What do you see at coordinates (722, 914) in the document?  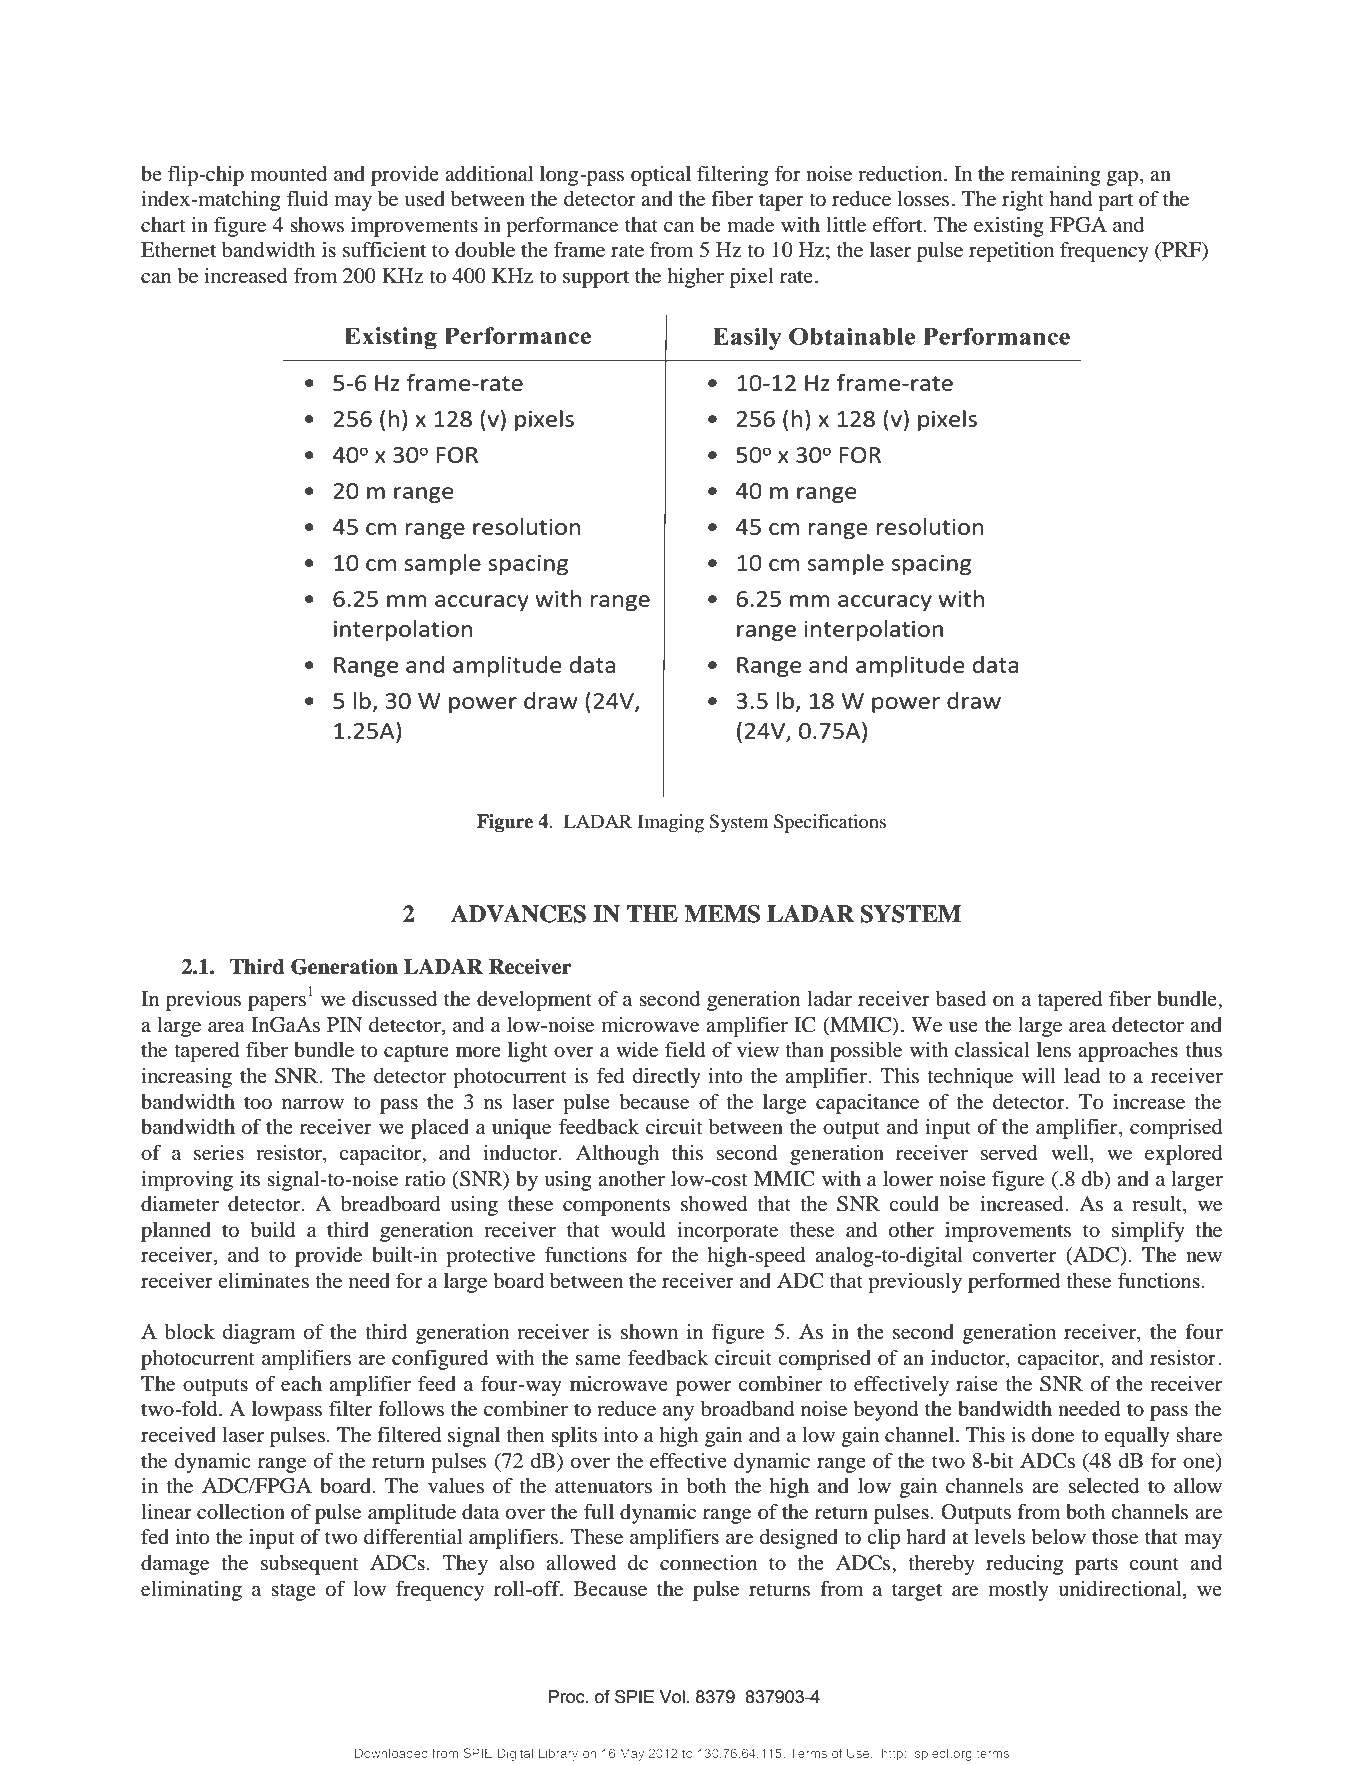 I see `MEMS` at bounding box center [722, 914].
